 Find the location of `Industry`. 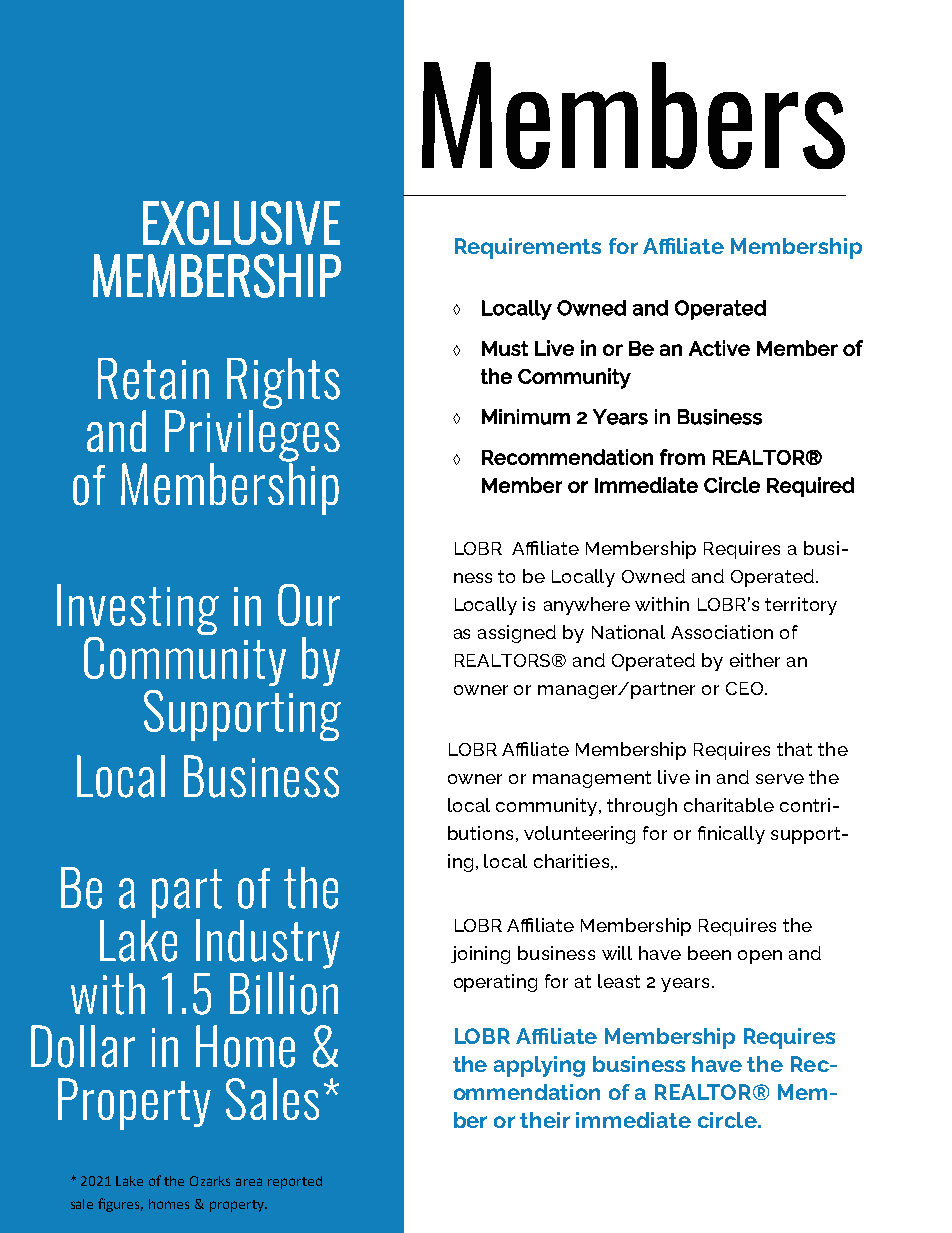

Industry is located at coordinates (268, 944).
